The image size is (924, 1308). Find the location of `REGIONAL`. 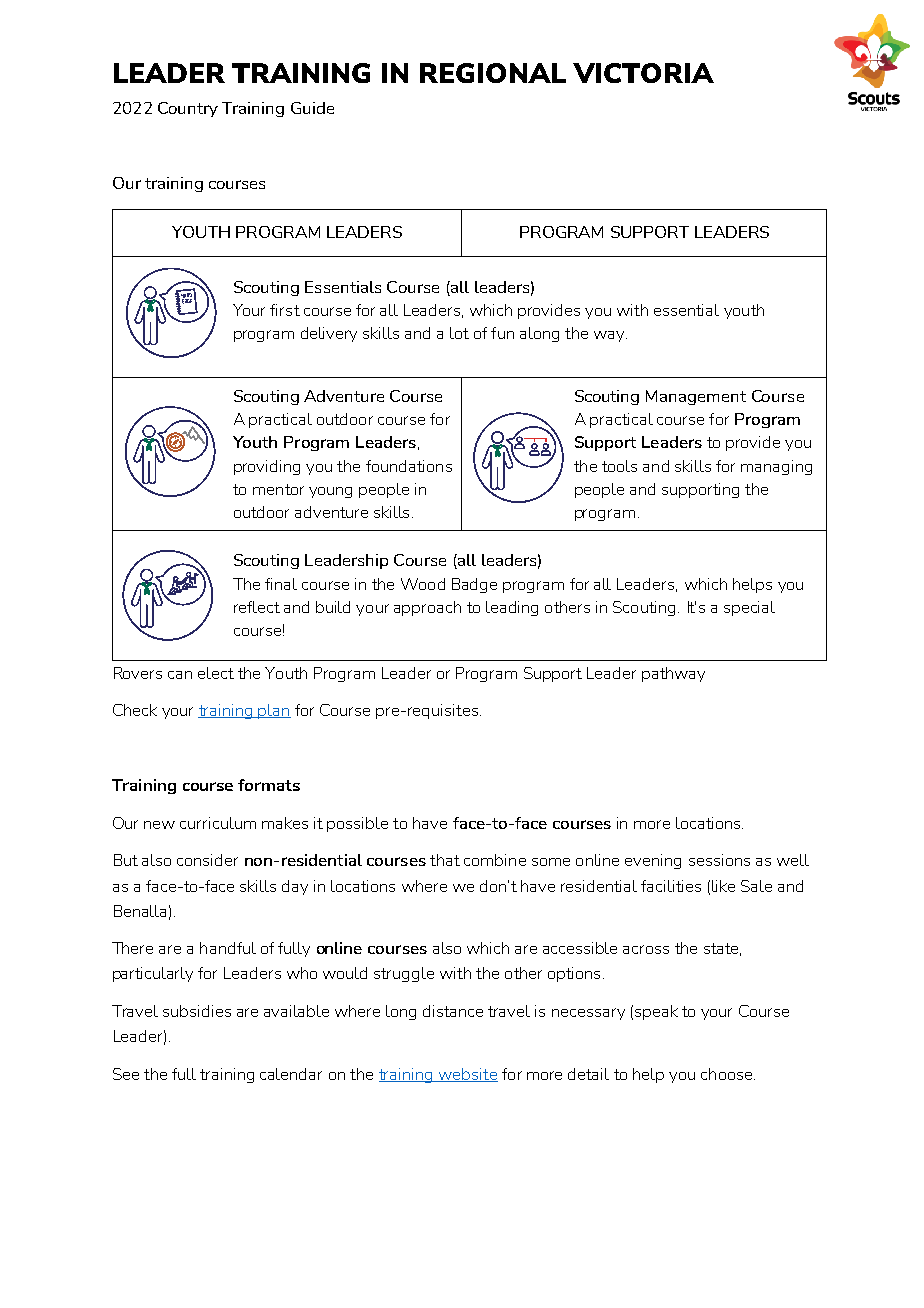

REGIONAL is located at coordinates (493, 73).
